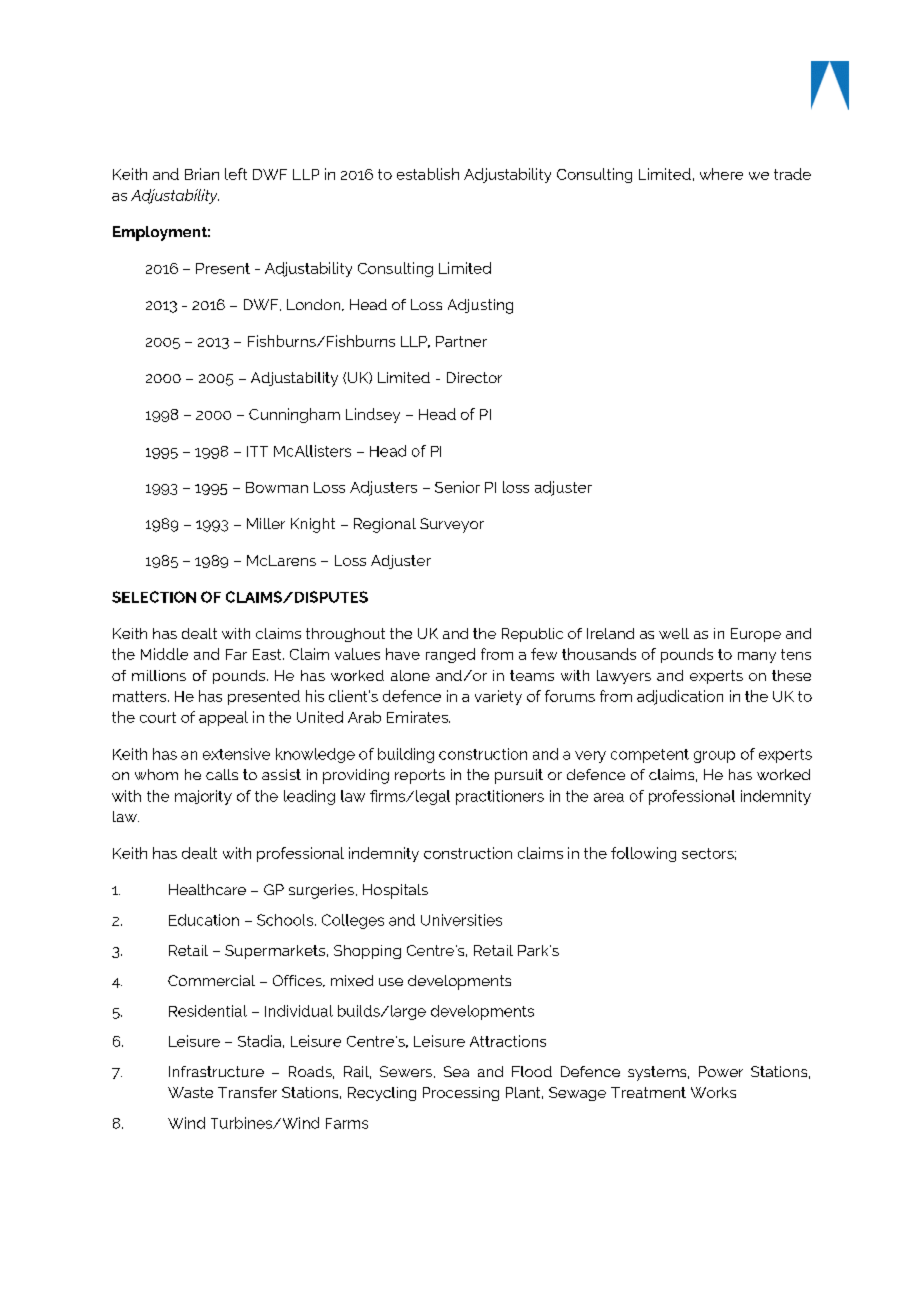  What do you see at coordinates (247, 1092) in the document?
I see `Transfer` at bounding box center [247, 1092].
